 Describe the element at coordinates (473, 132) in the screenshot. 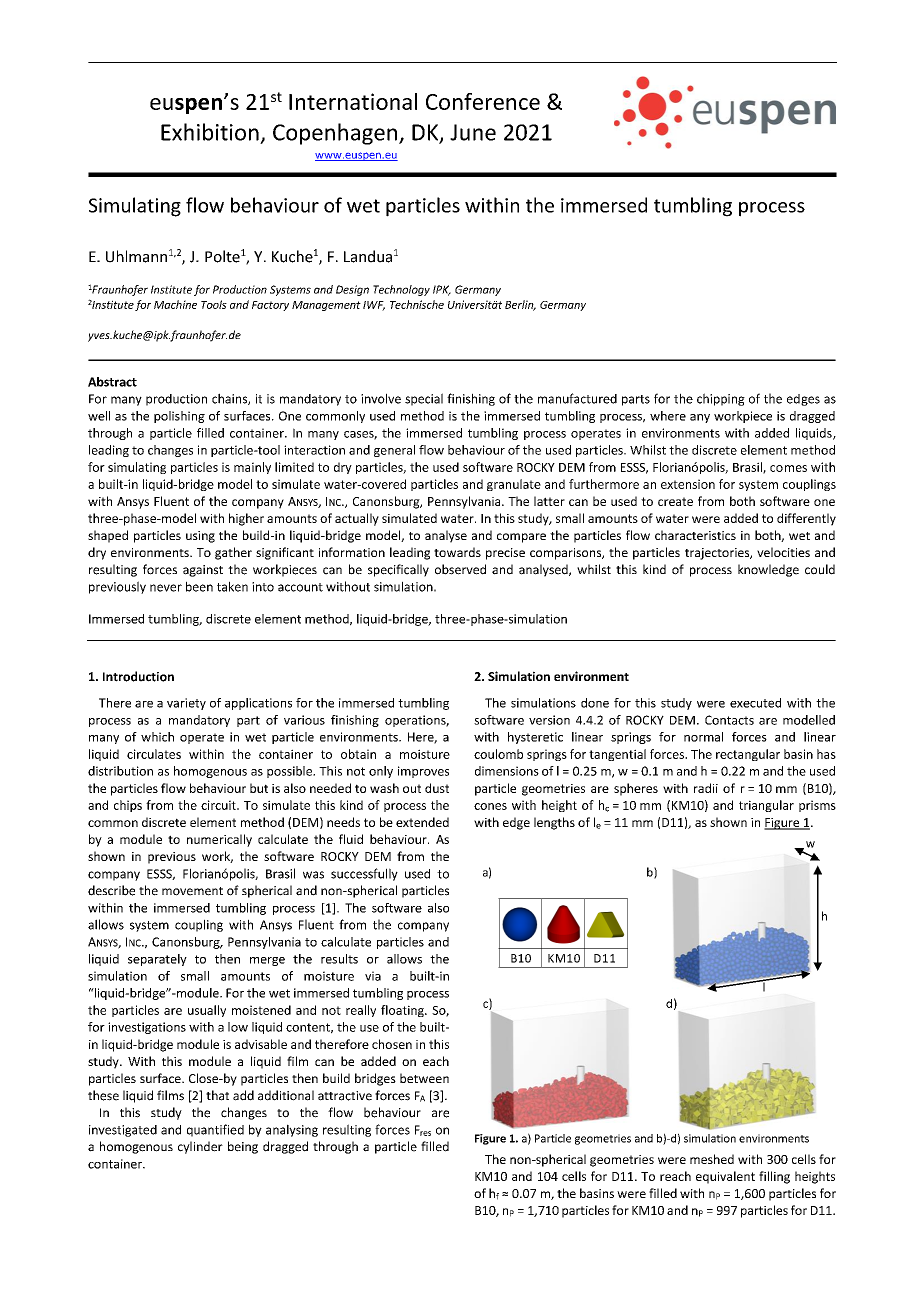

I see `June` at that location.
